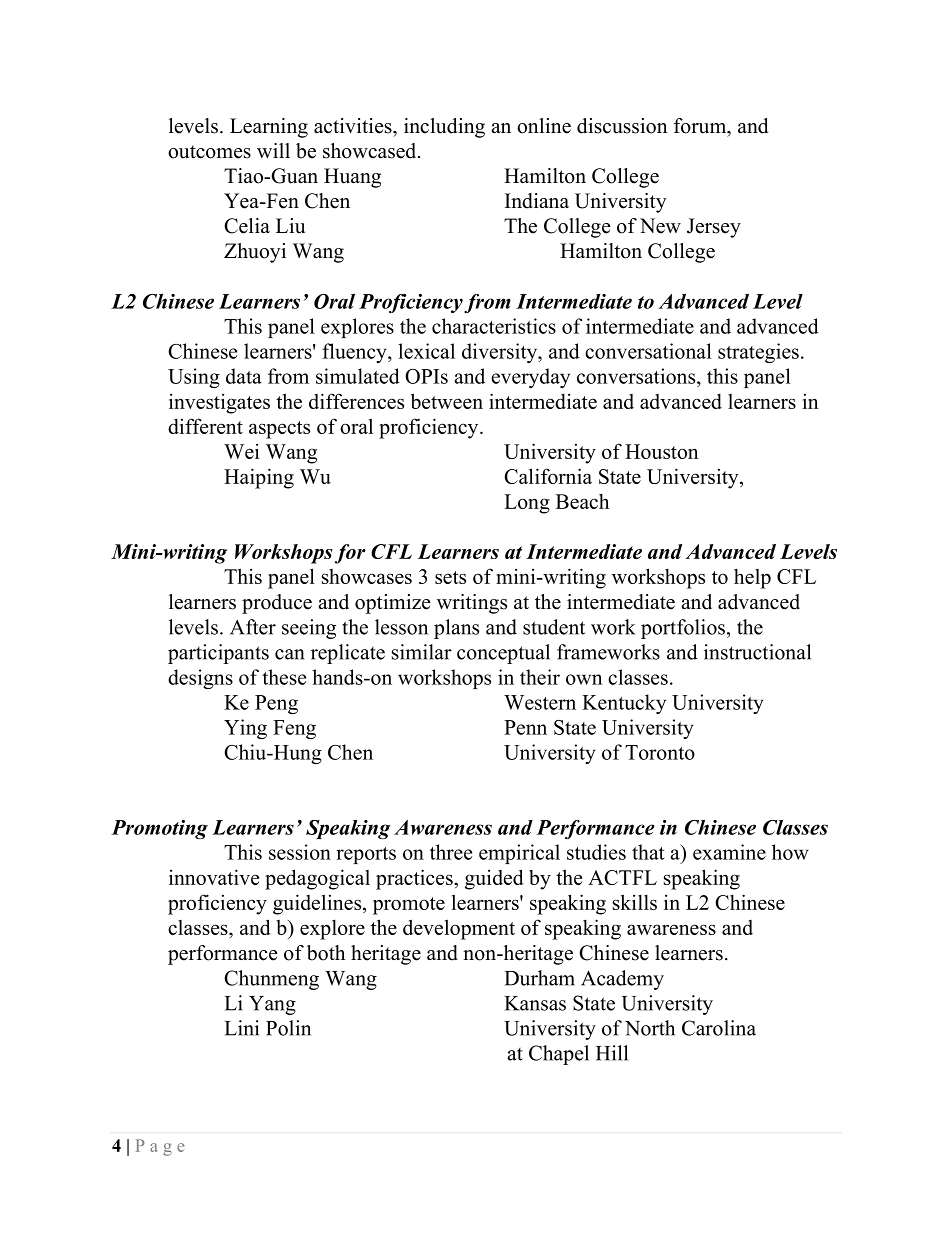  What do you see at coordinates (451, 852) in the image?
I see `three` at bounding box center [451, 852].
